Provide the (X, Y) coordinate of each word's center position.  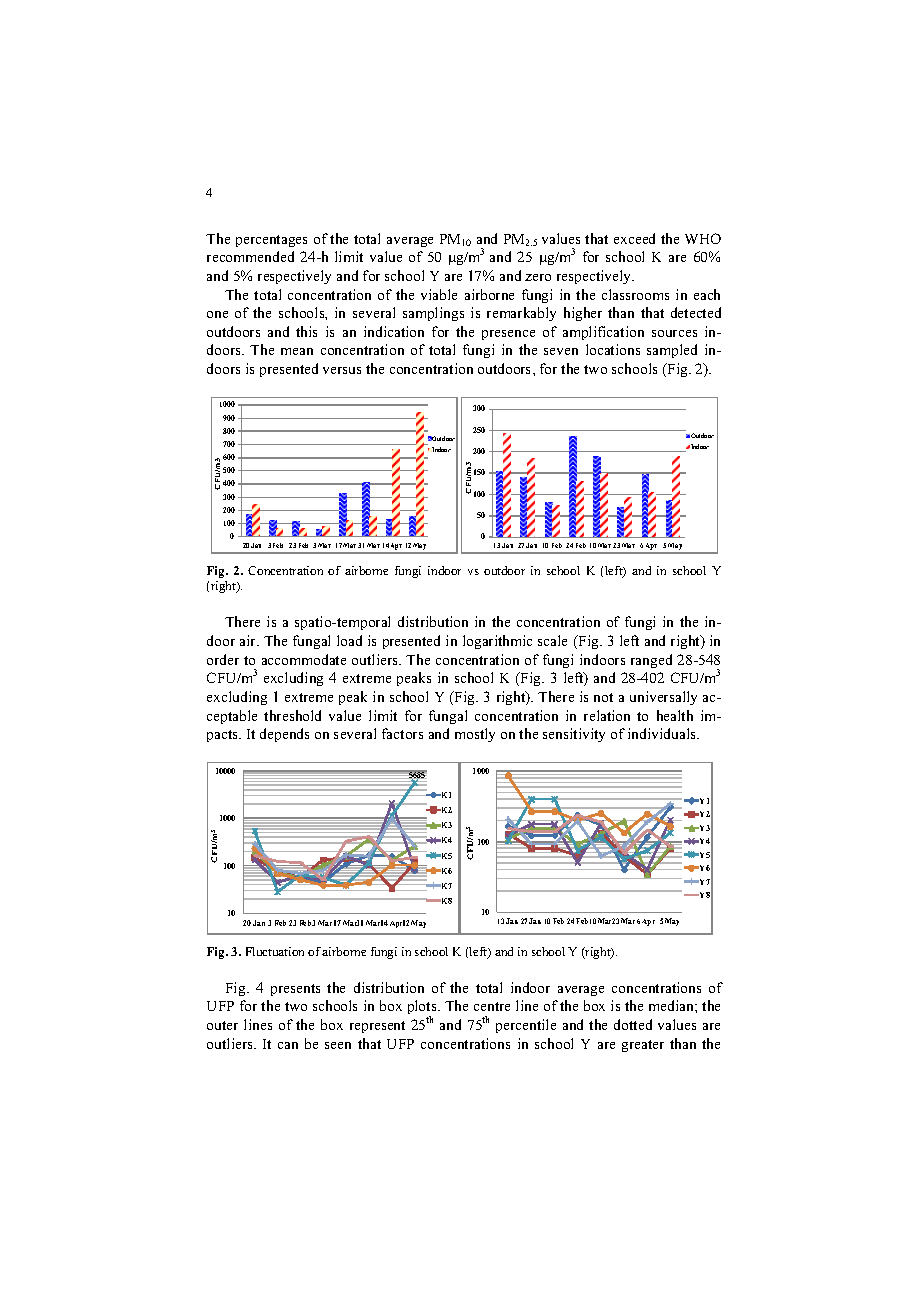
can (288, 1045)
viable (439, 294)
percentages (271, 241)
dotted (633, 1024)
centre (492, 1006)
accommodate (304, 659)
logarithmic (497, 642)
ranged (651, 661)
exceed (634, 238)
